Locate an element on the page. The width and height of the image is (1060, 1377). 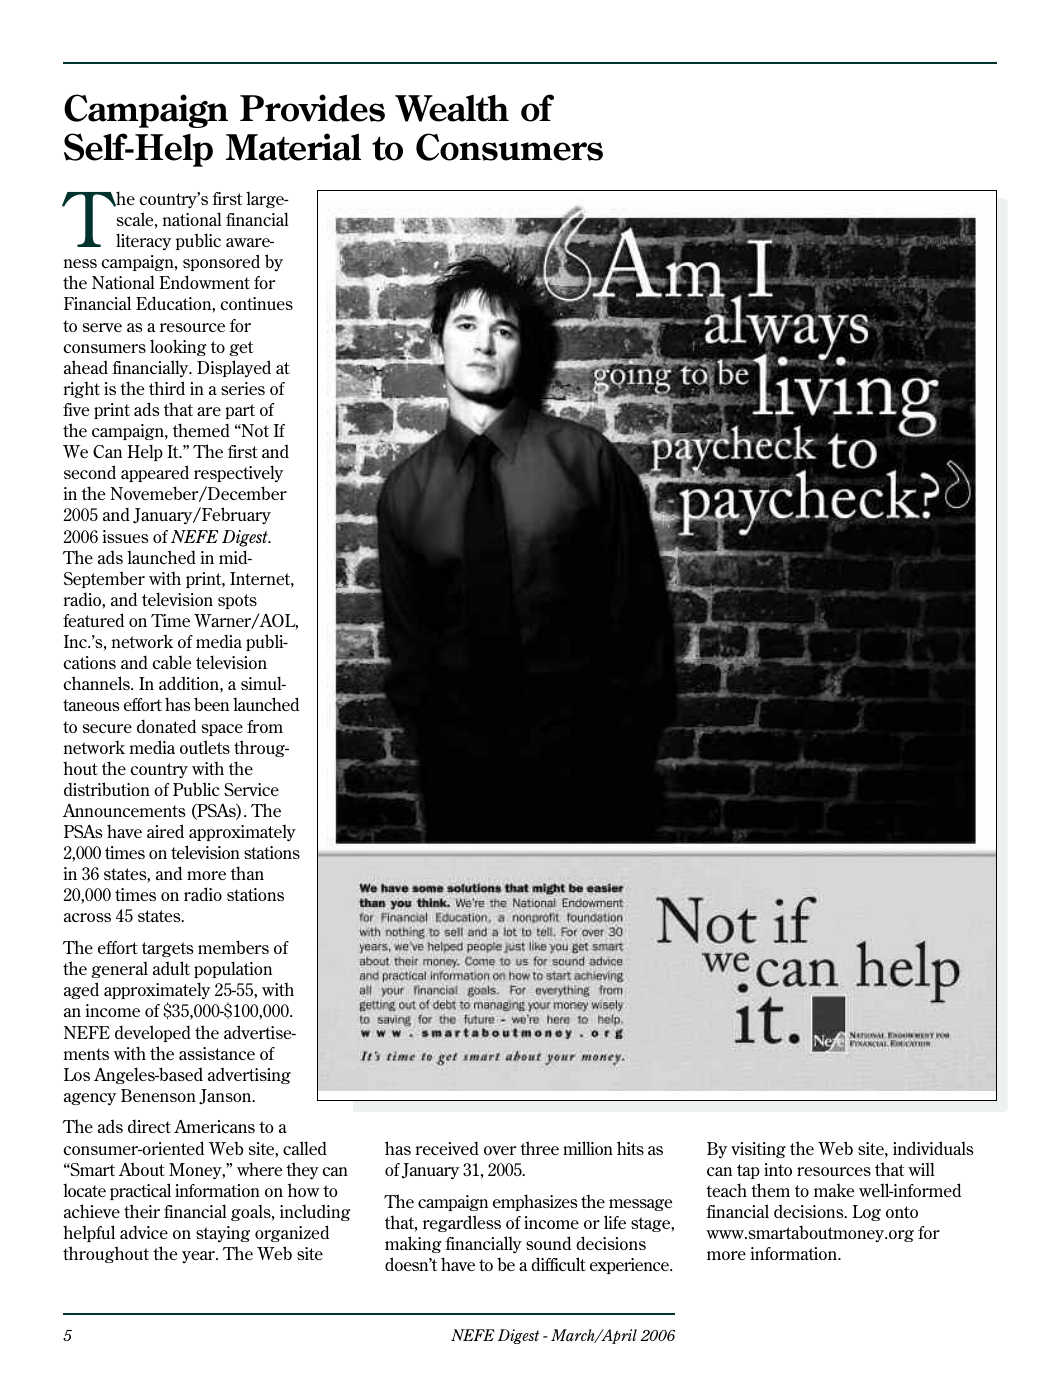
Provides is located at coordinates (312, 108).
